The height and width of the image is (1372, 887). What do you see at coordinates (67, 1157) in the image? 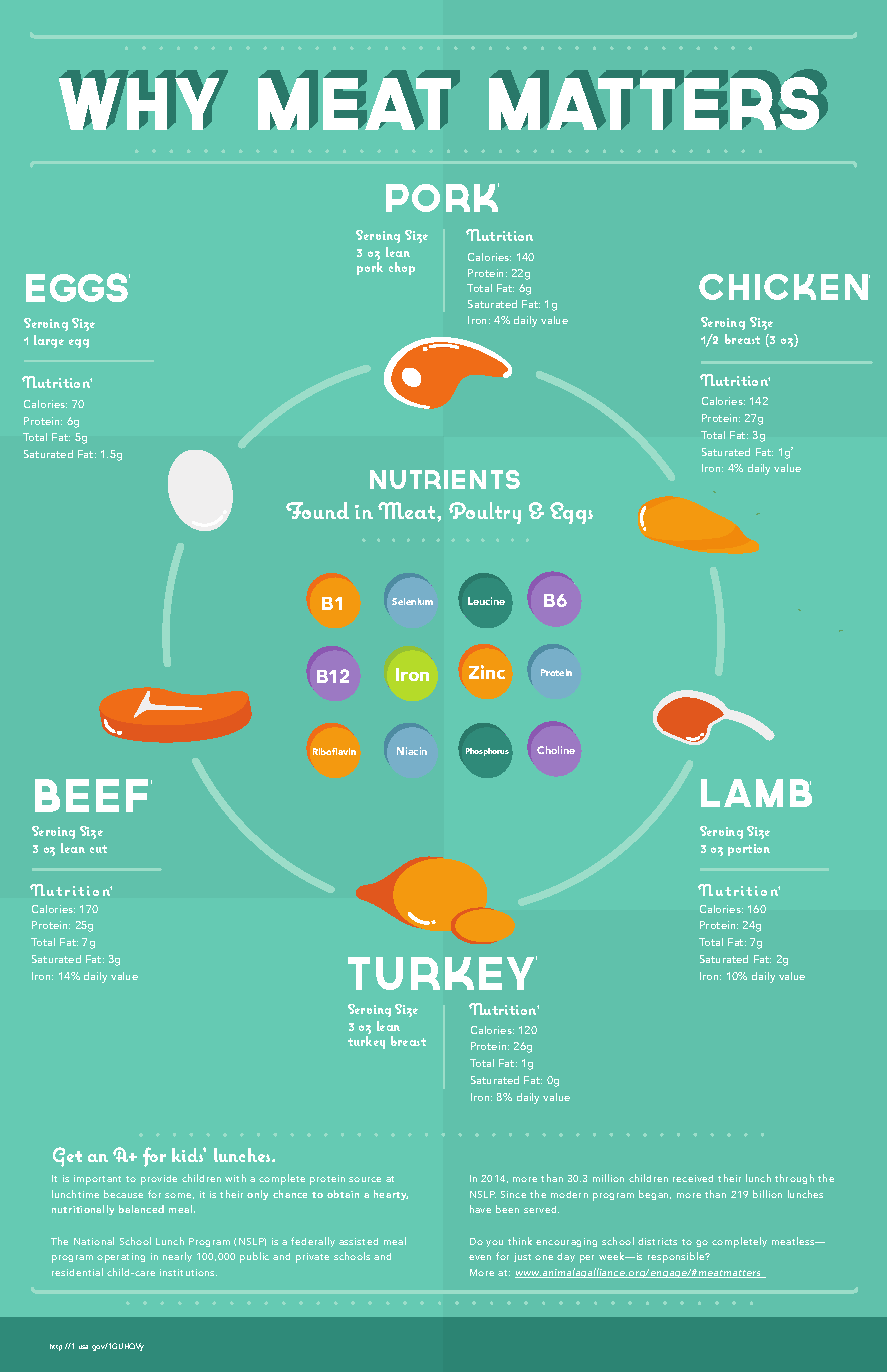
I see `Get` at bounding box center [67, 1157].
